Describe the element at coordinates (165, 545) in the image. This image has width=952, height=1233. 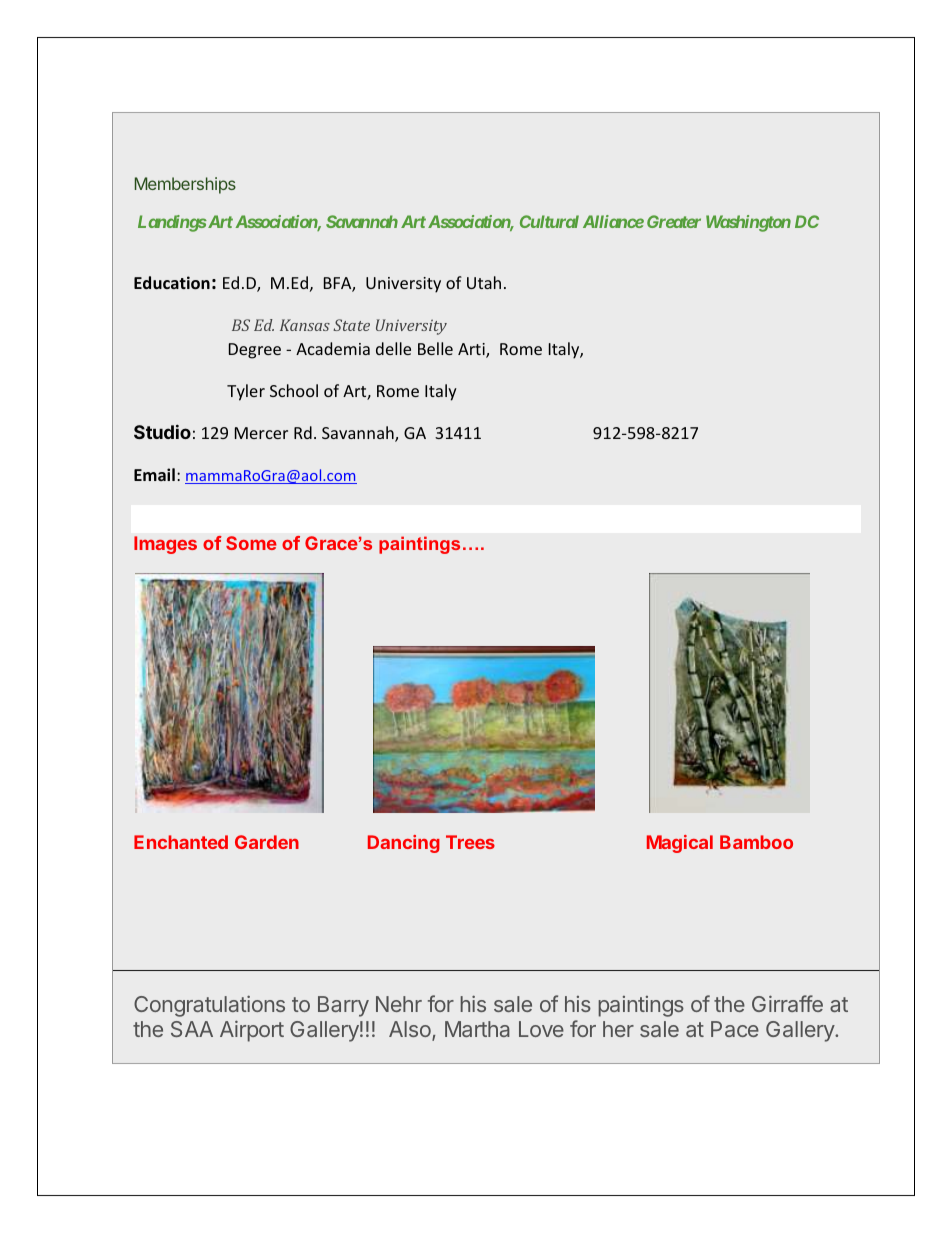
I see `Images` at that location.
